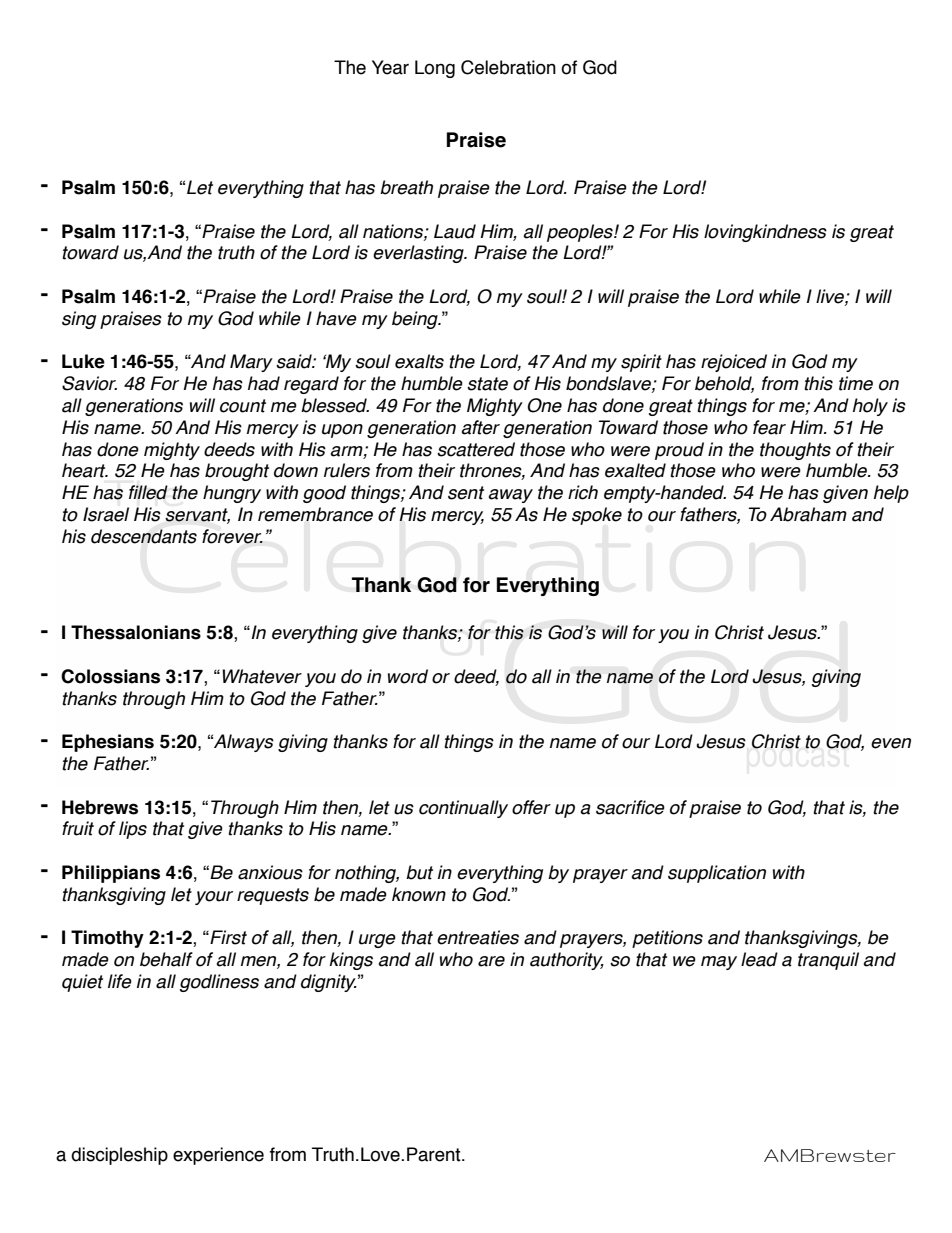 The height and width of the screenshot is (1233, 952). Describe the element at coordinates (390, 67) in the screenshot. I see `Year` at that location.
